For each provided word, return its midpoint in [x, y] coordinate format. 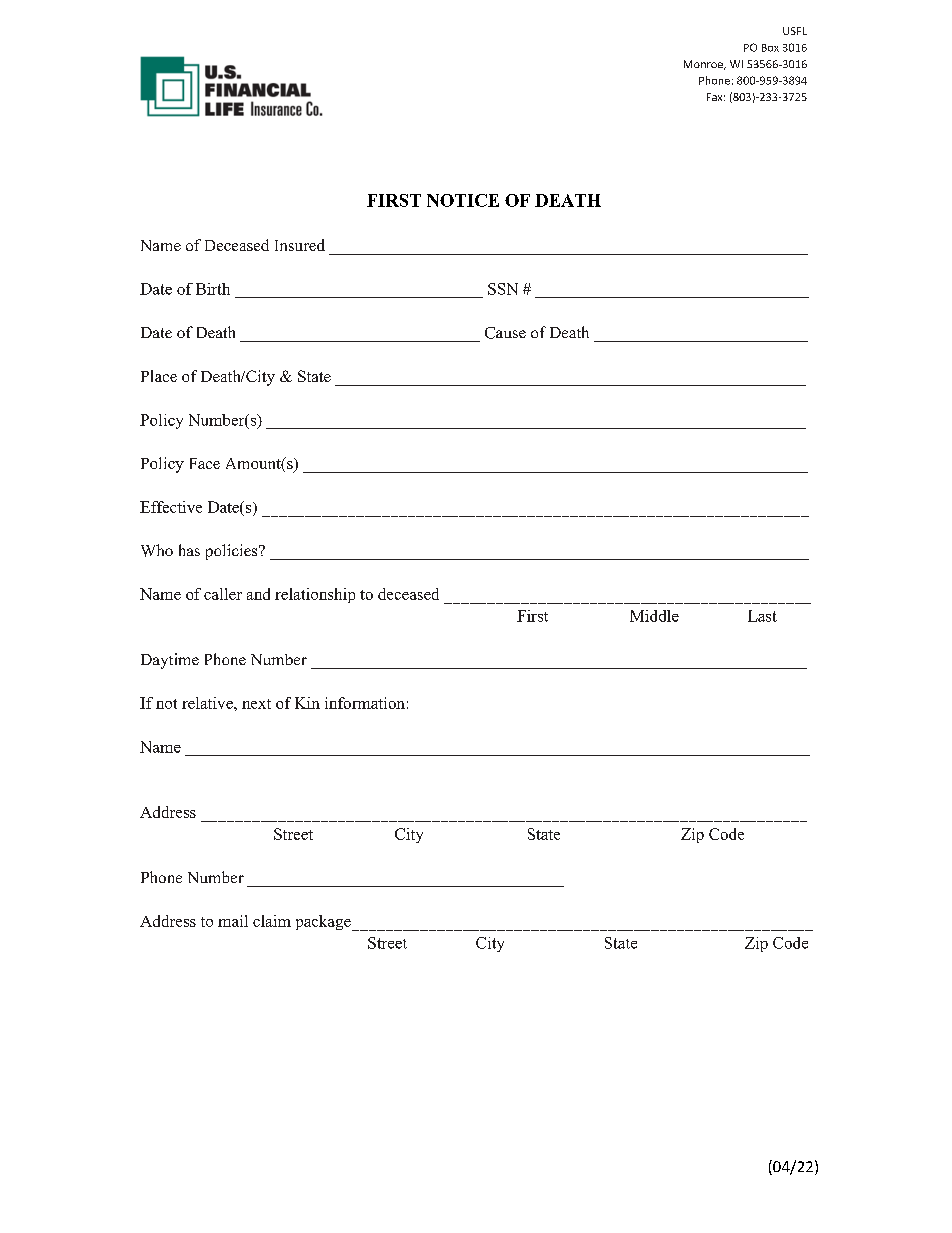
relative [208, 703]
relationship [315, 595]
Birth [213, 289]
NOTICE [463, 200]
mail [233, 921]
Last [762, 616]
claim [272, 921]
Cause [505, 333]
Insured [300, 245]
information [365, 703]
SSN [503, 289]
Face [205, 463]
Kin [307, 703]
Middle [654, 616]
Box [770, 48]
